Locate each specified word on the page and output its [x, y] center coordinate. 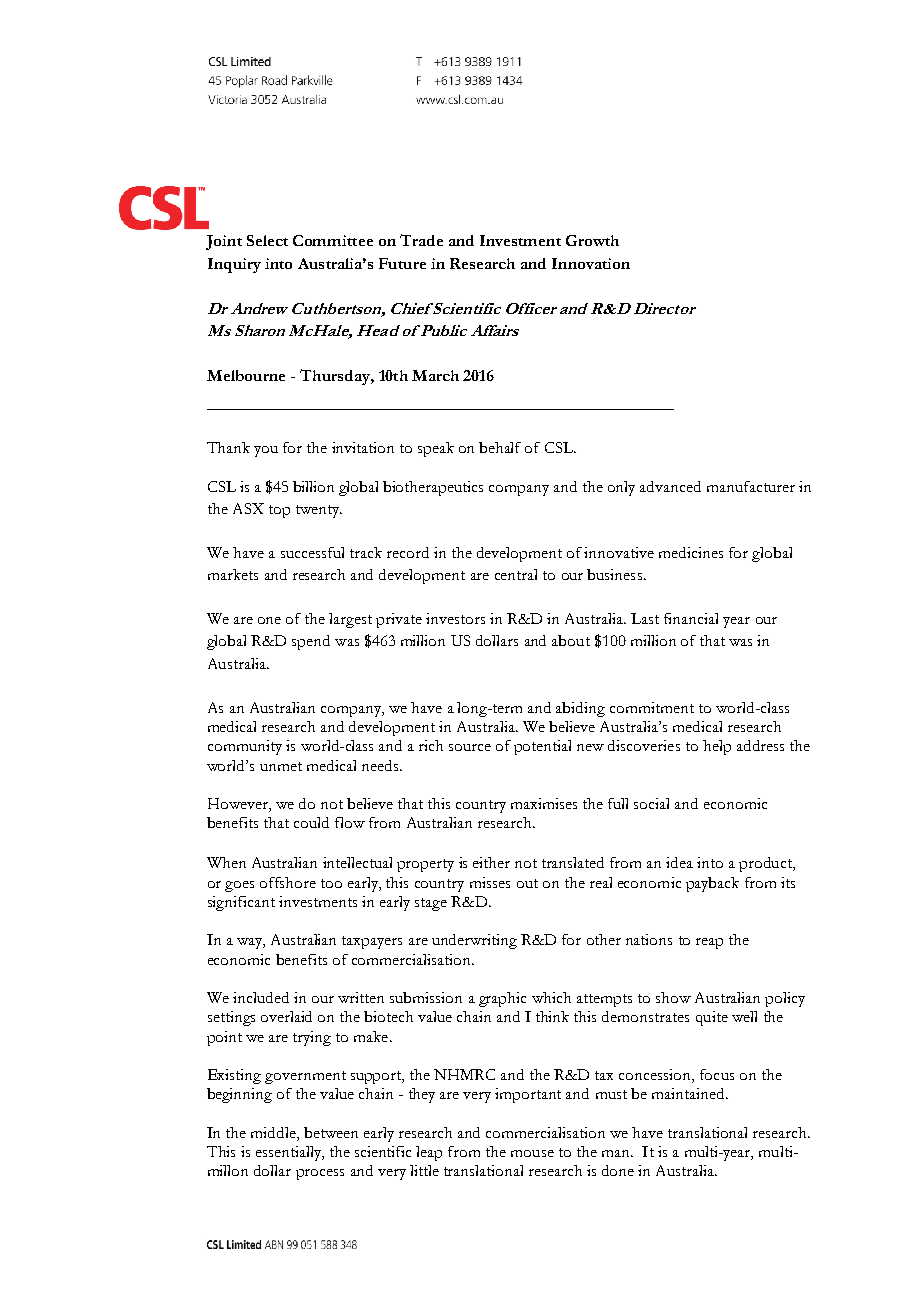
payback [712, 884]
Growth [592, 240]
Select [267, 240]
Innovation [591, 263]
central [516, 574]
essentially [290, 1153]
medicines [691, 552]
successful [312, 552]
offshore [288, 882]
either [491, 862]
